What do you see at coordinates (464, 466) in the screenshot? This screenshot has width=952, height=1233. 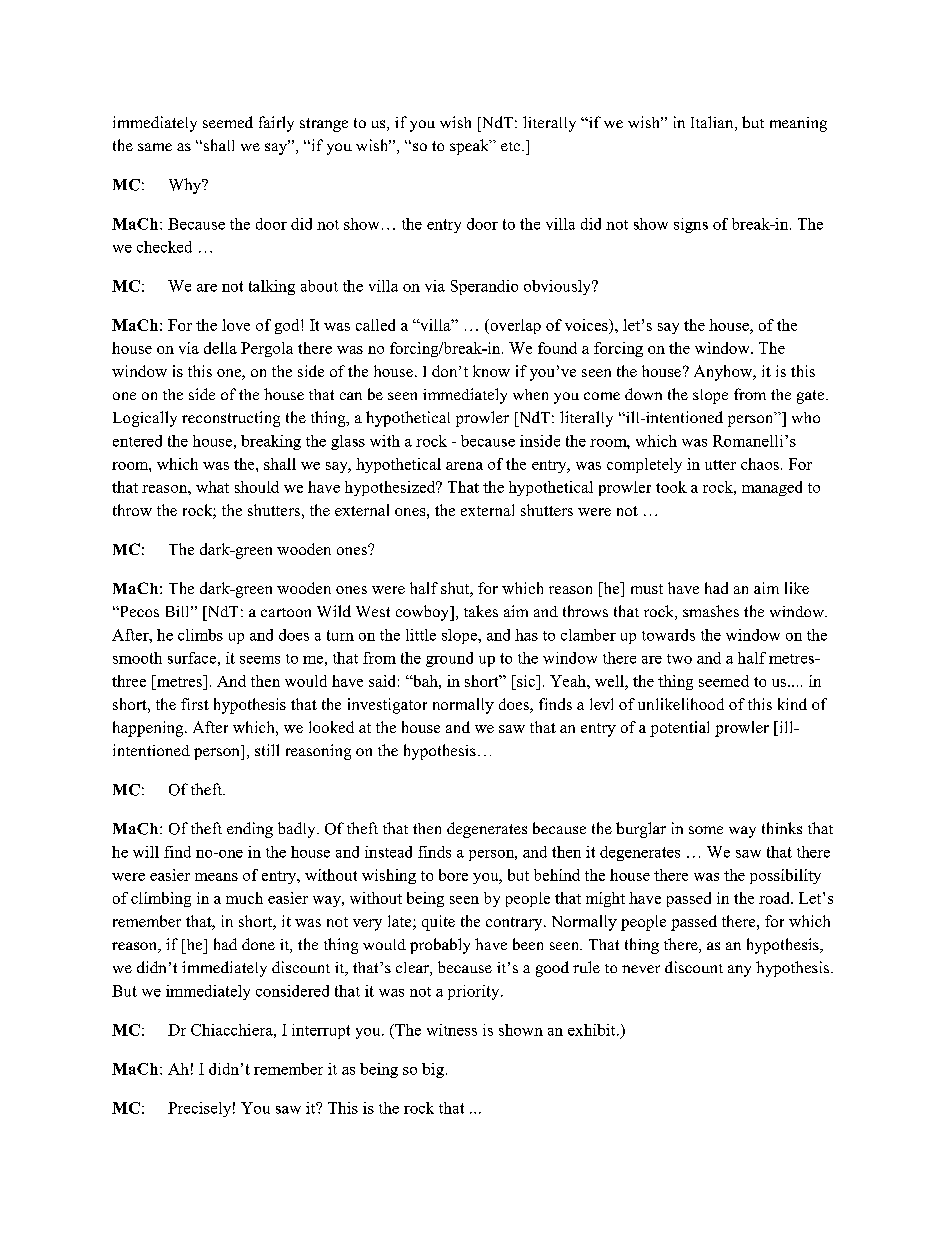 I see `arena` at bounding box center [464, 466].
